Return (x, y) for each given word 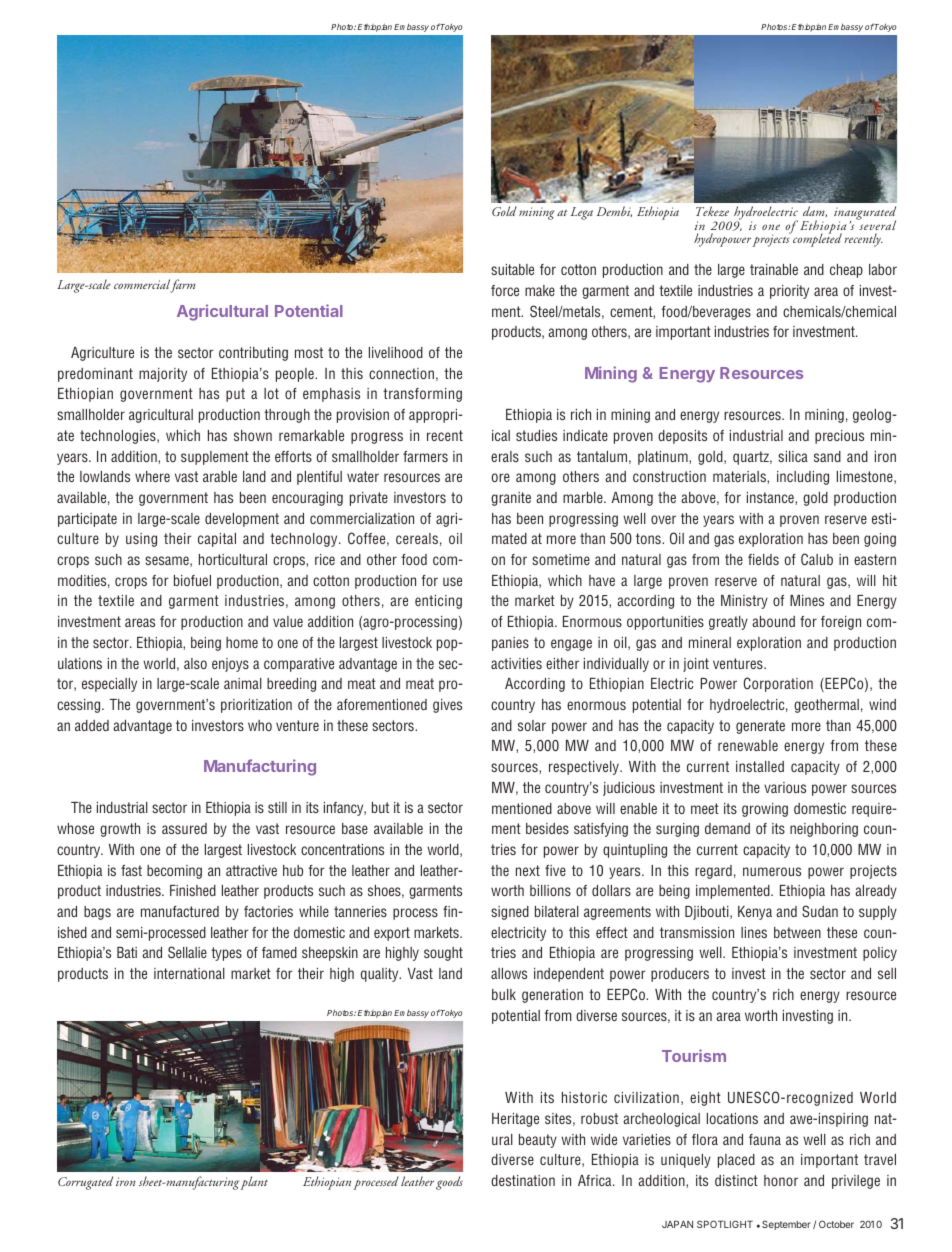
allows (509, 973)
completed (816, 239)
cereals (417, 538)
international (189, 973)
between (797, 932)
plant (254, 1183)
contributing (253, 354)
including (803, 478)
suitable (512, 269)
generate (760, 727)
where (152, 476)
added (92, 725)
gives (447, 706)
